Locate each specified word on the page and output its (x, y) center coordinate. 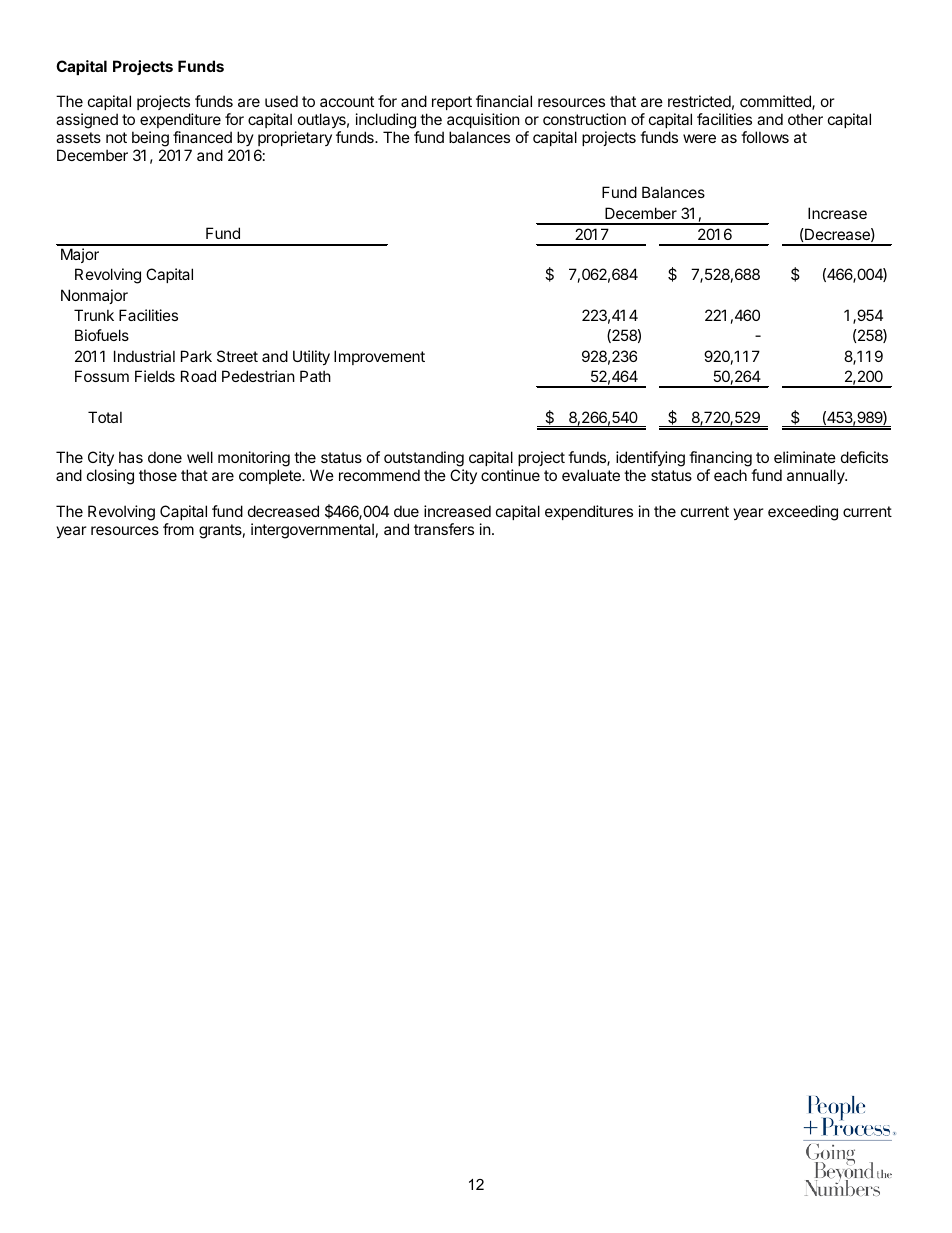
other (805, 119)
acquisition (483, 122)
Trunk (94, 315)
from (178, 529)
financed (202, 137)
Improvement (379, 357)
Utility (311, 357)
